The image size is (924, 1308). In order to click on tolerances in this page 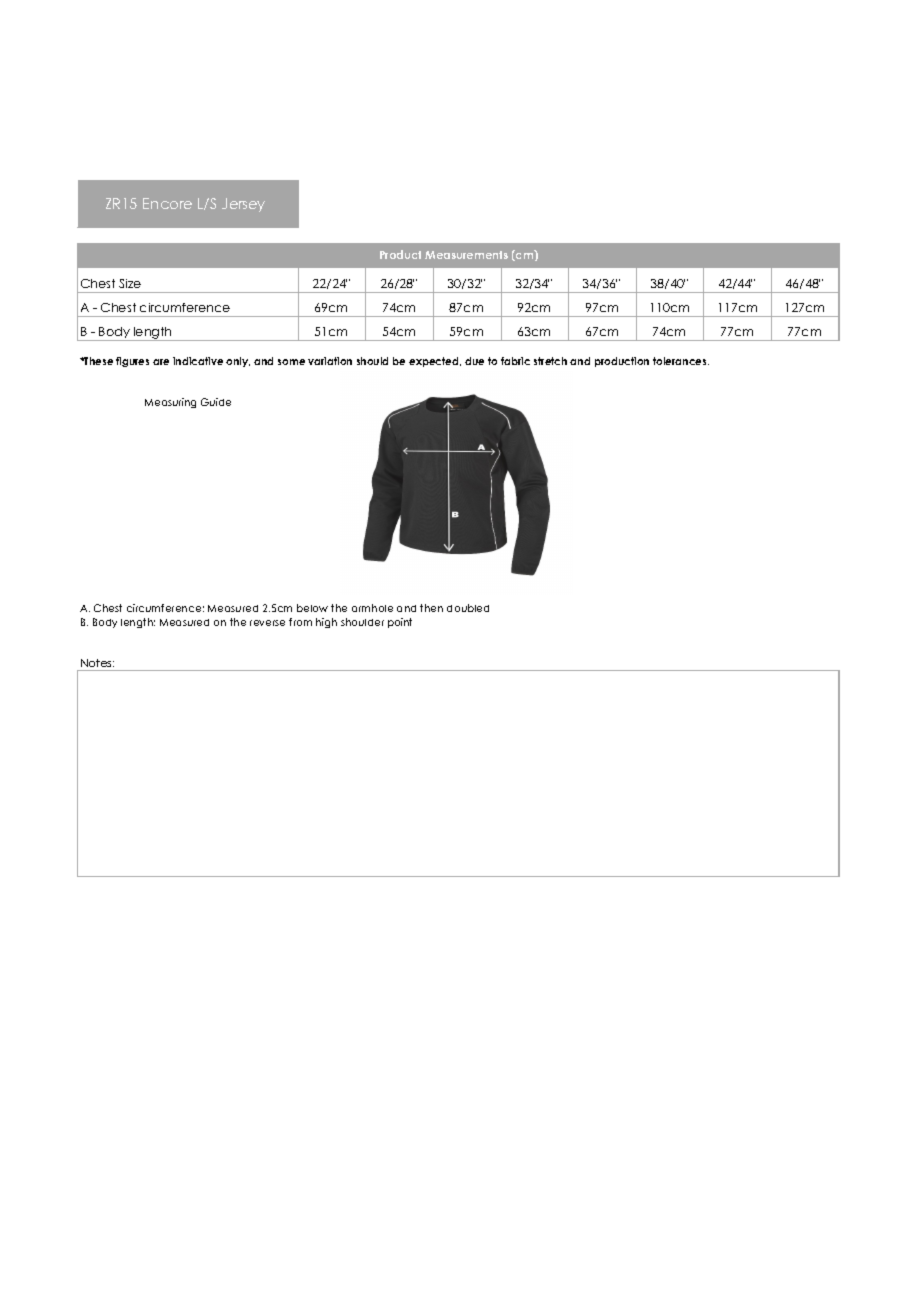, I will do `click(681, 361)`.
